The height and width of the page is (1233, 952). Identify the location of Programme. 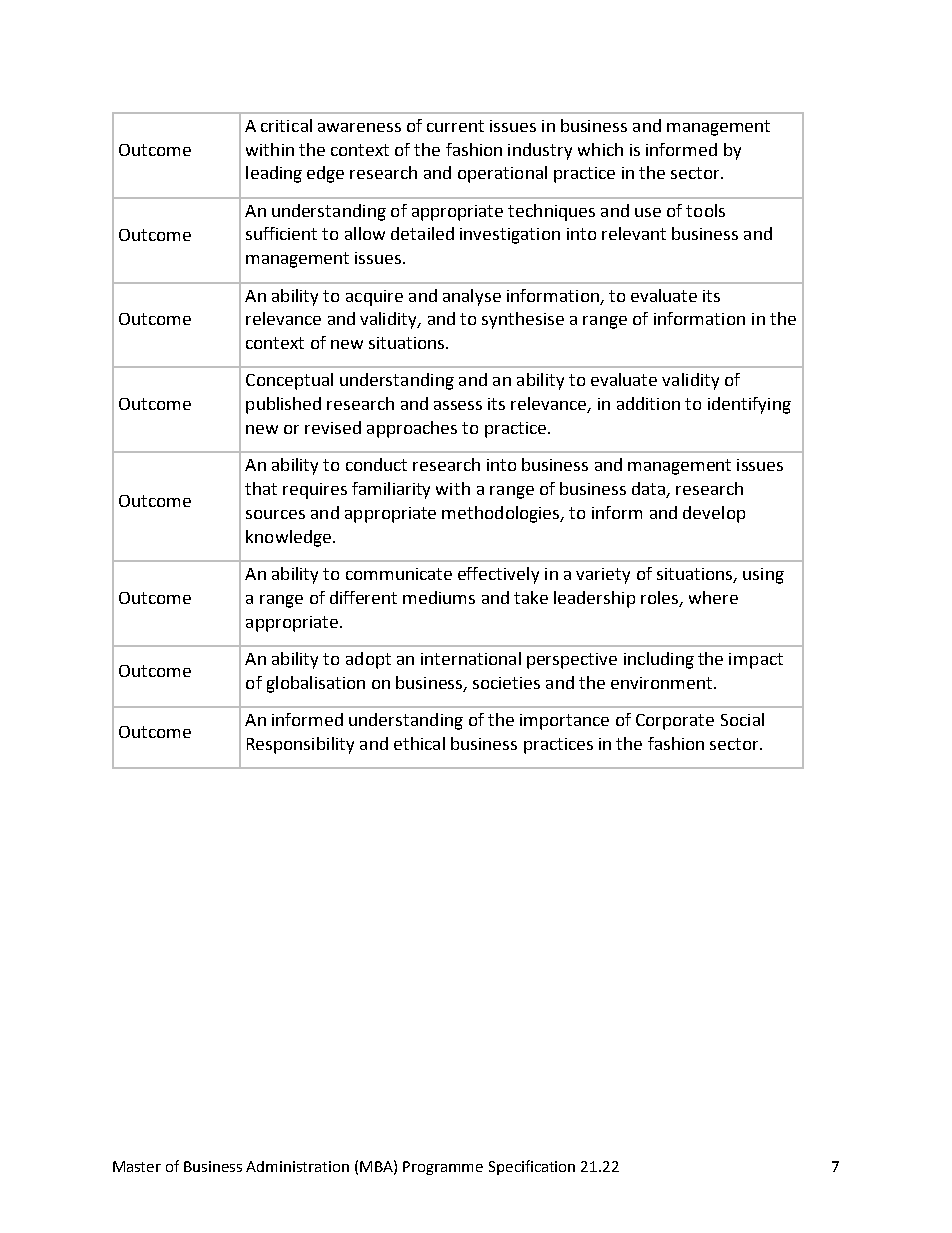
(443, 1168).
